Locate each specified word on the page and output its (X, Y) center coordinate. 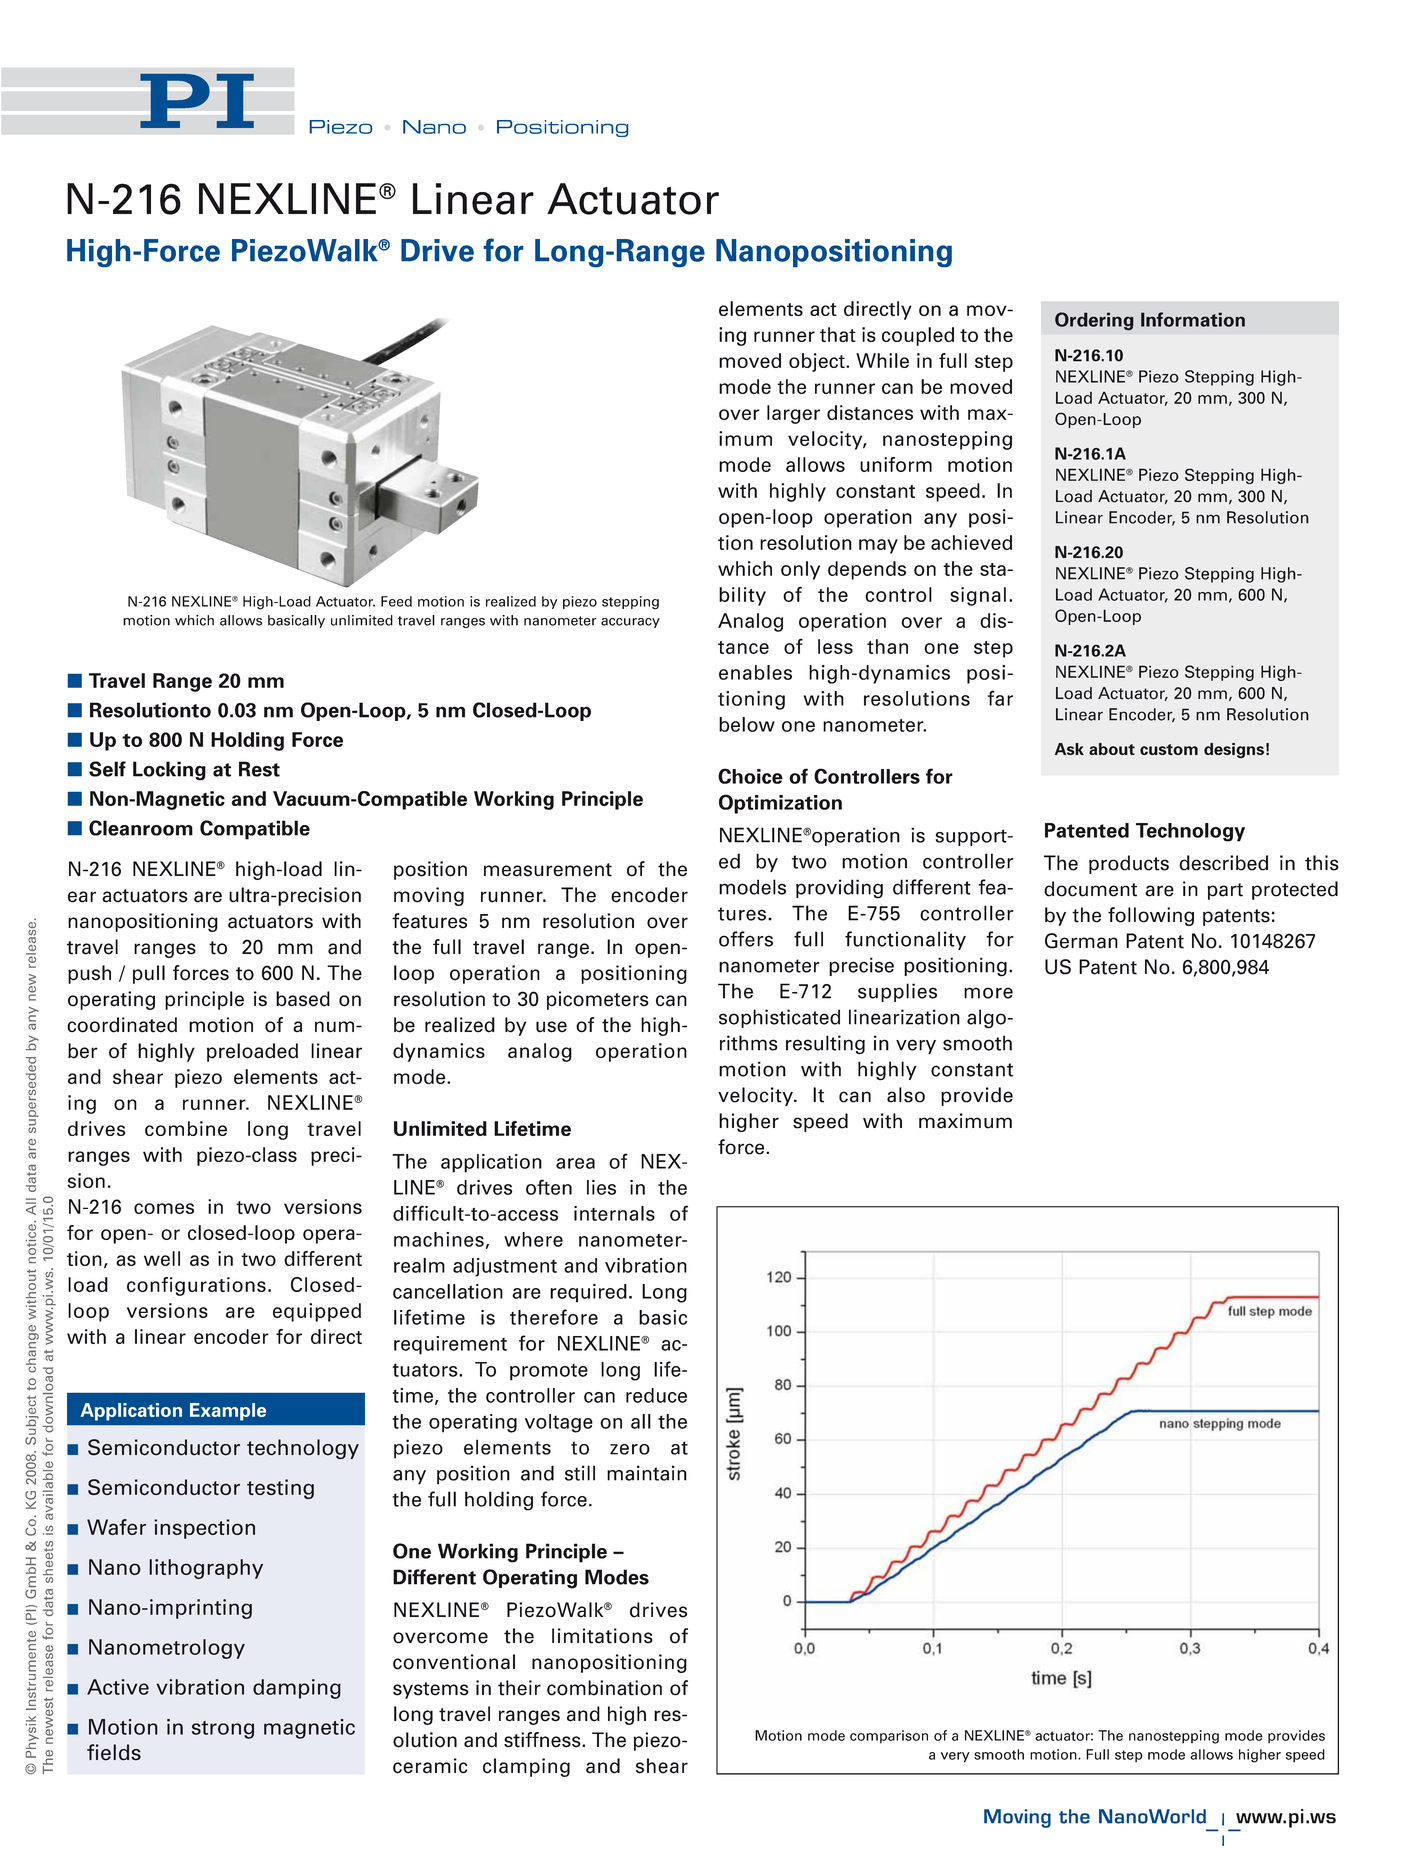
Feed (396, 601)
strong (223, 1730)
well (162, 1258)
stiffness (543, 1740)
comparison (889, 1737)
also (906, 1095)
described (1223, 863)
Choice (750, 776)
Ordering (1094, 321)
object (818, 362)
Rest (259, 769)
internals (614, 1213)
